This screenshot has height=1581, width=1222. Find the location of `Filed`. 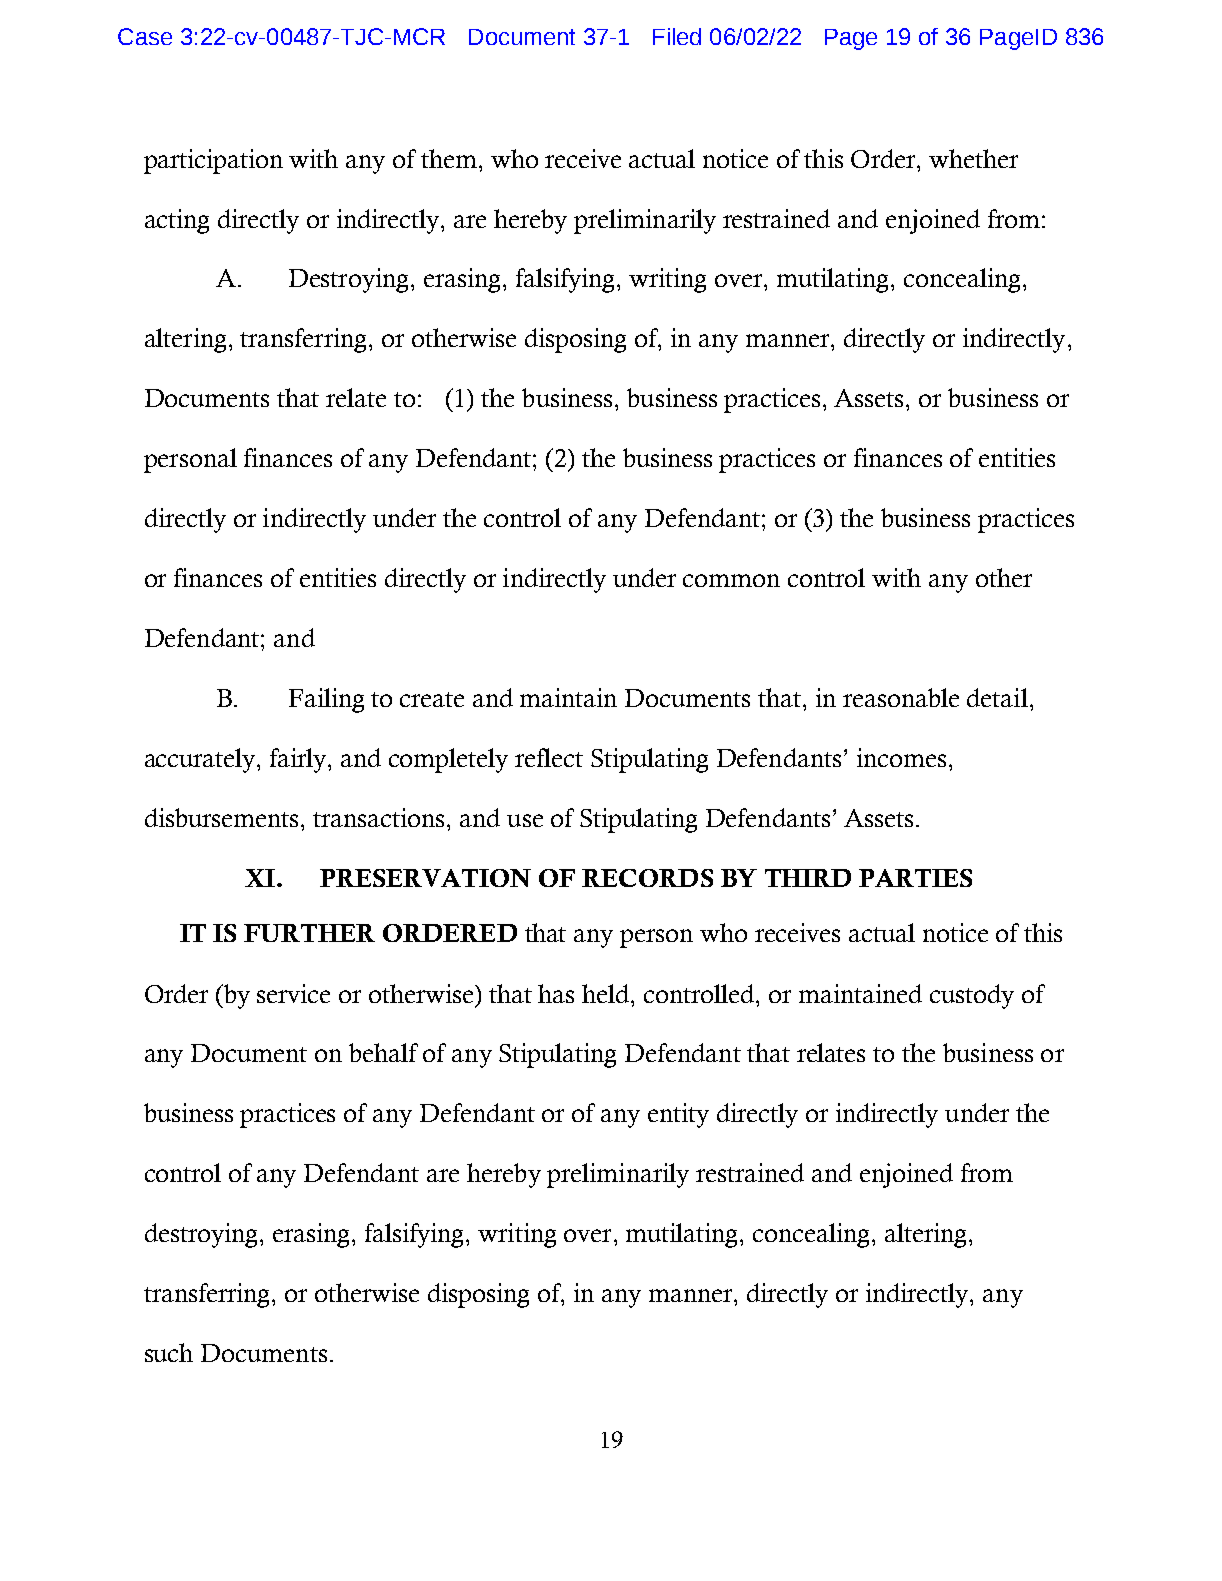

Filed is located at coordinates (677, 36).
